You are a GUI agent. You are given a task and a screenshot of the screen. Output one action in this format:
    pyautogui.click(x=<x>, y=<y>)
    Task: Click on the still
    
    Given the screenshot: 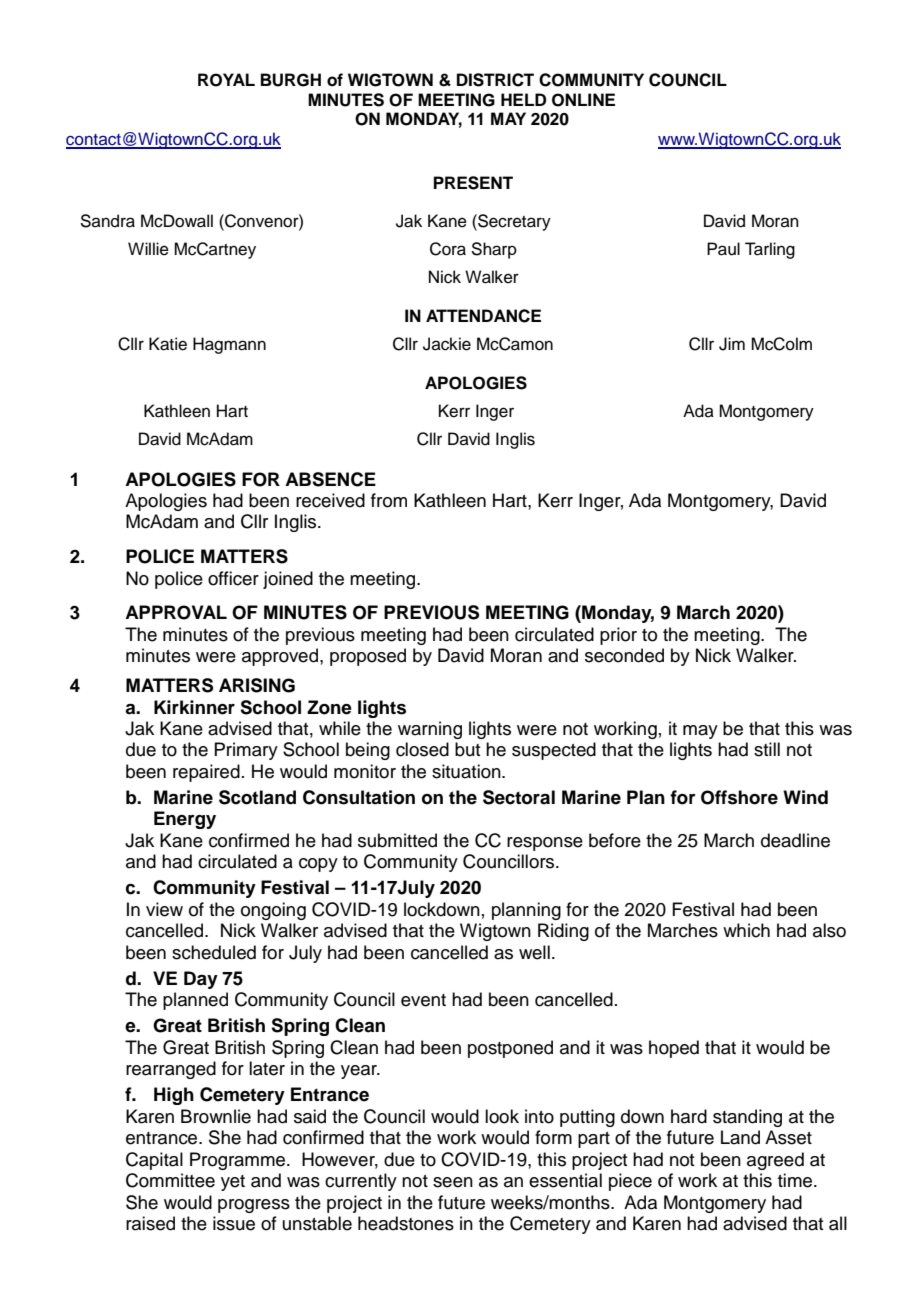 What is the action you would take?
    pyautogui.click(x=767, y=749)
